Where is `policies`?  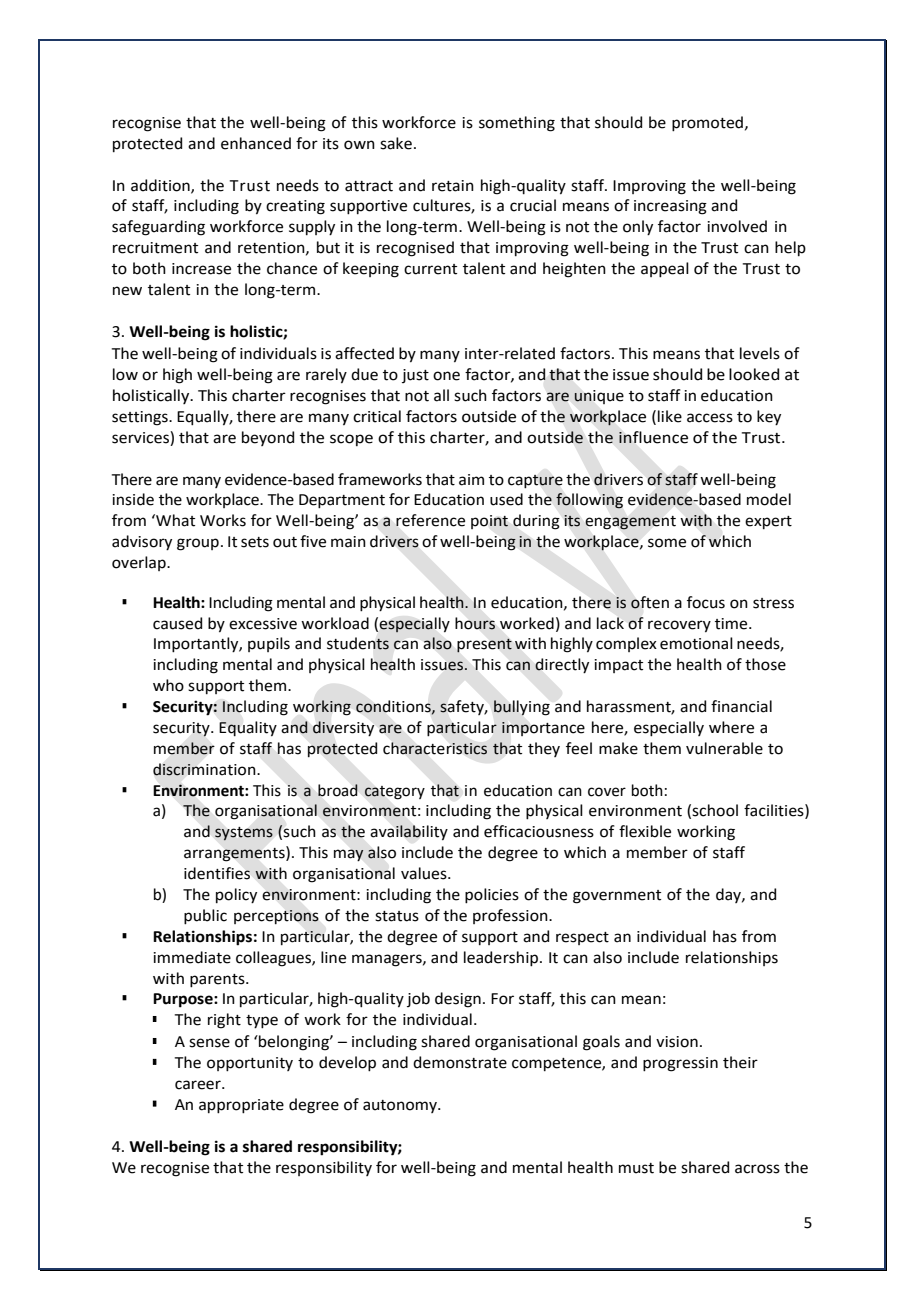
policies is located at coordinates (492, 896).
